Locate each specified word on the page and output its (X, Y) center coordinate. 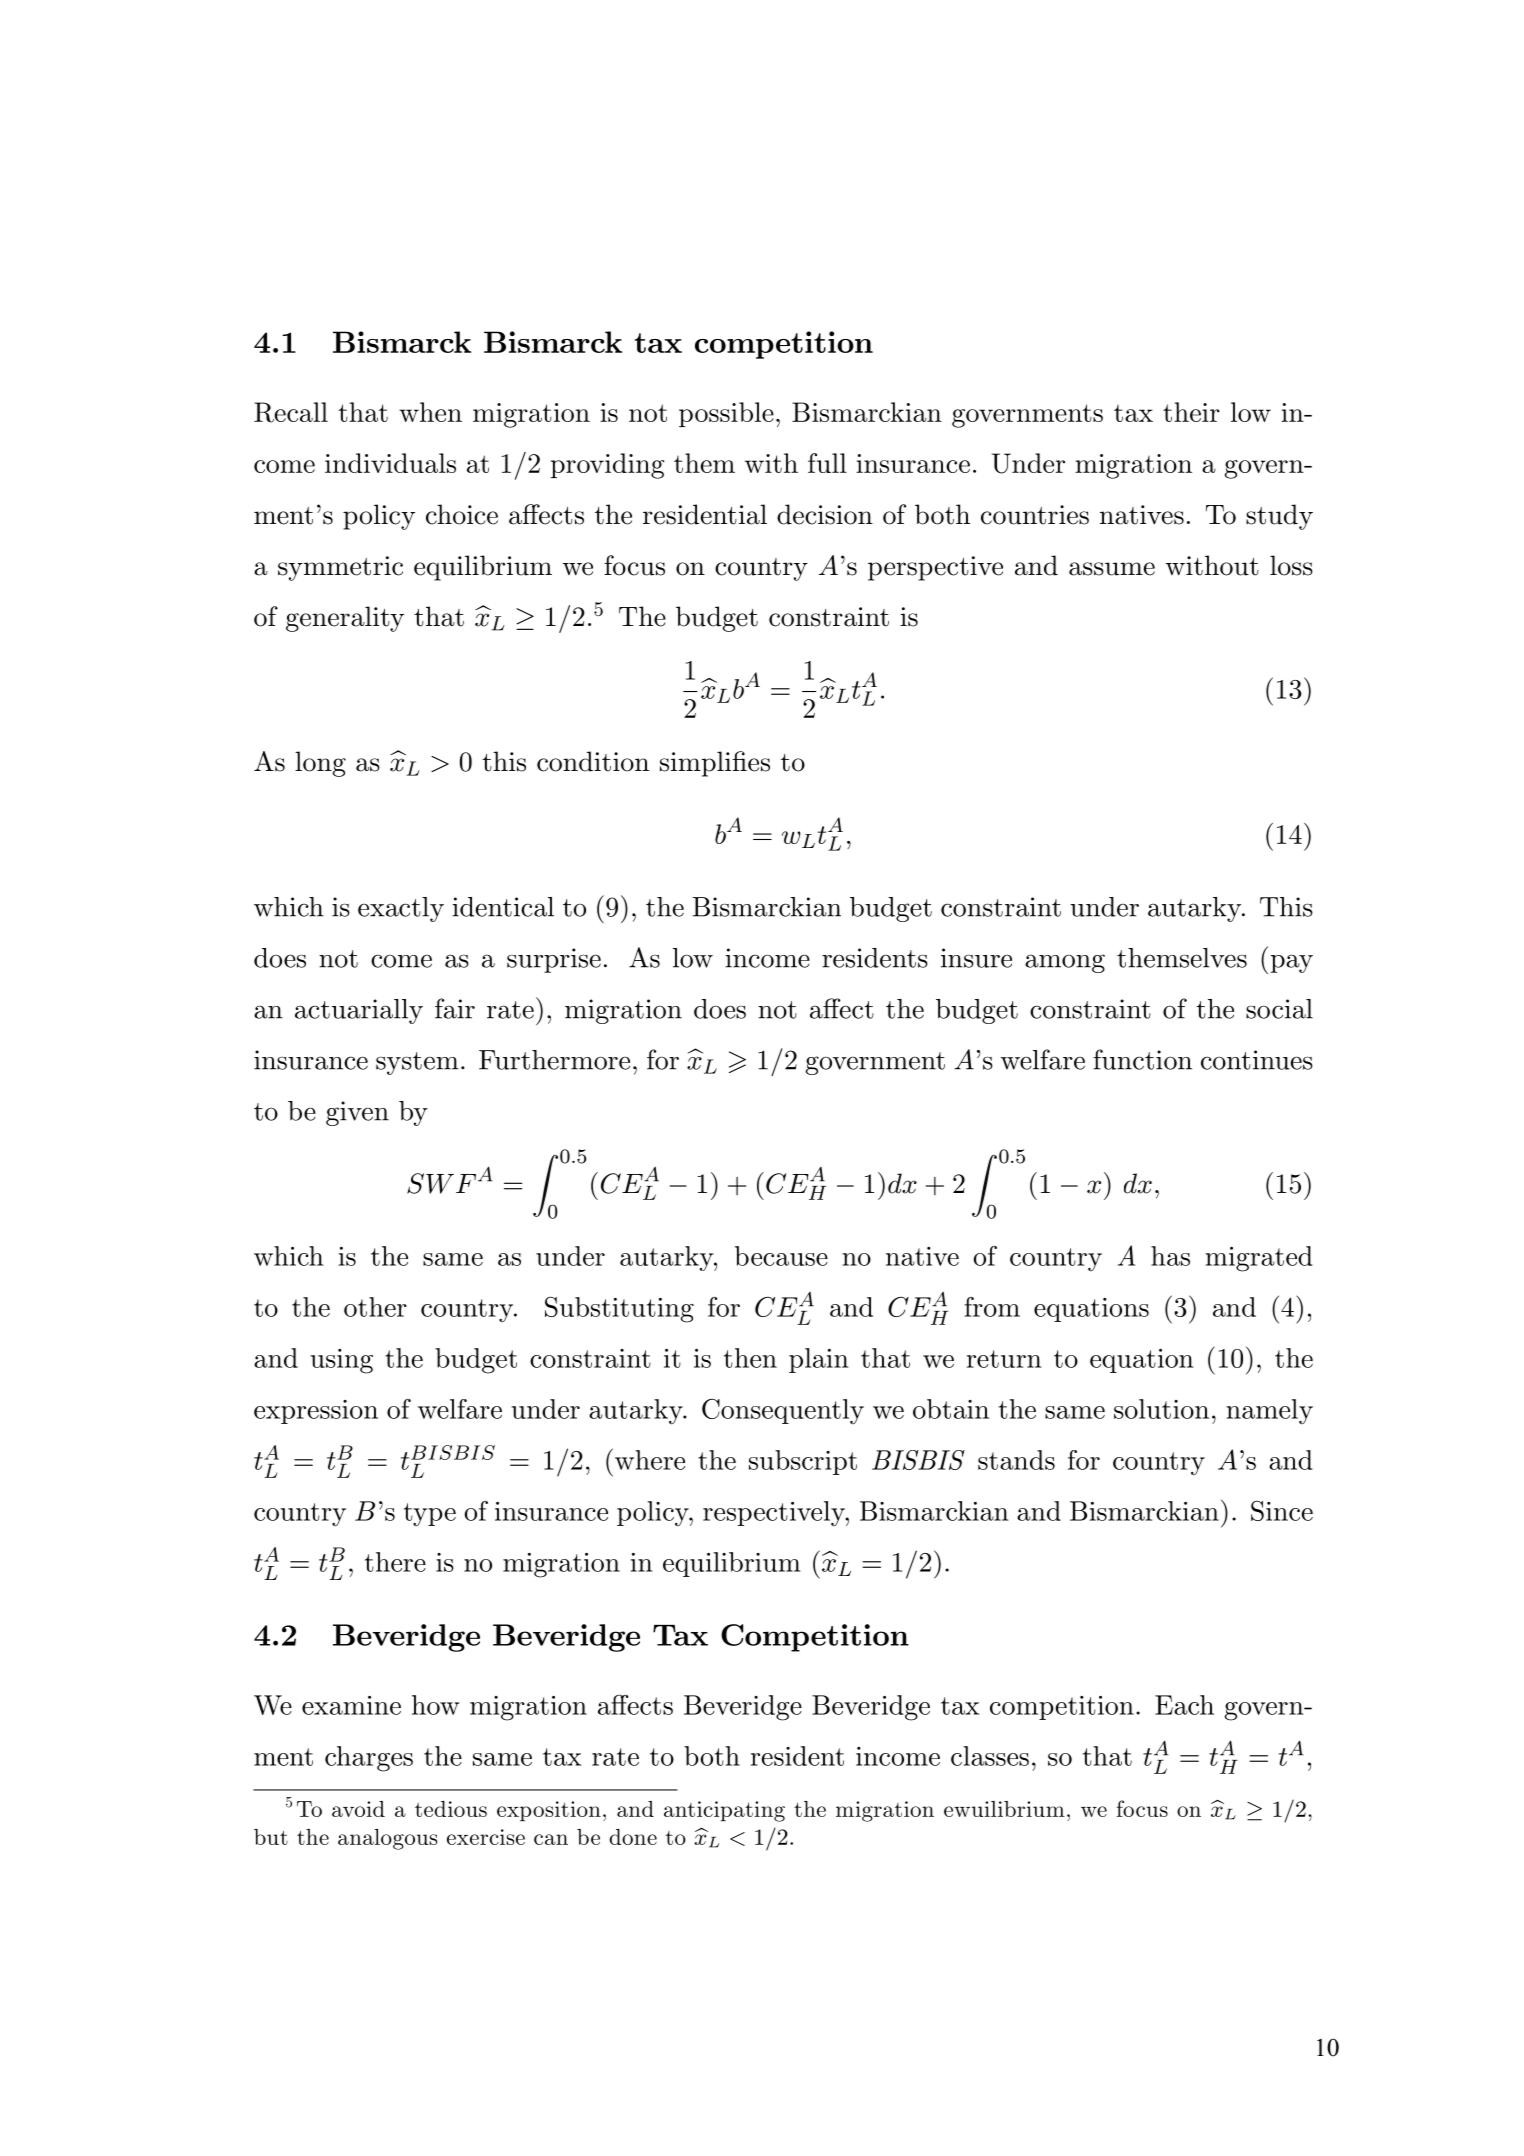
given (357, 1113)
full (827, 463)
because (781, 1256)
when (430, 412)
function (1142, 1059)
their (1191, 412)
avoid (358, 1809)
